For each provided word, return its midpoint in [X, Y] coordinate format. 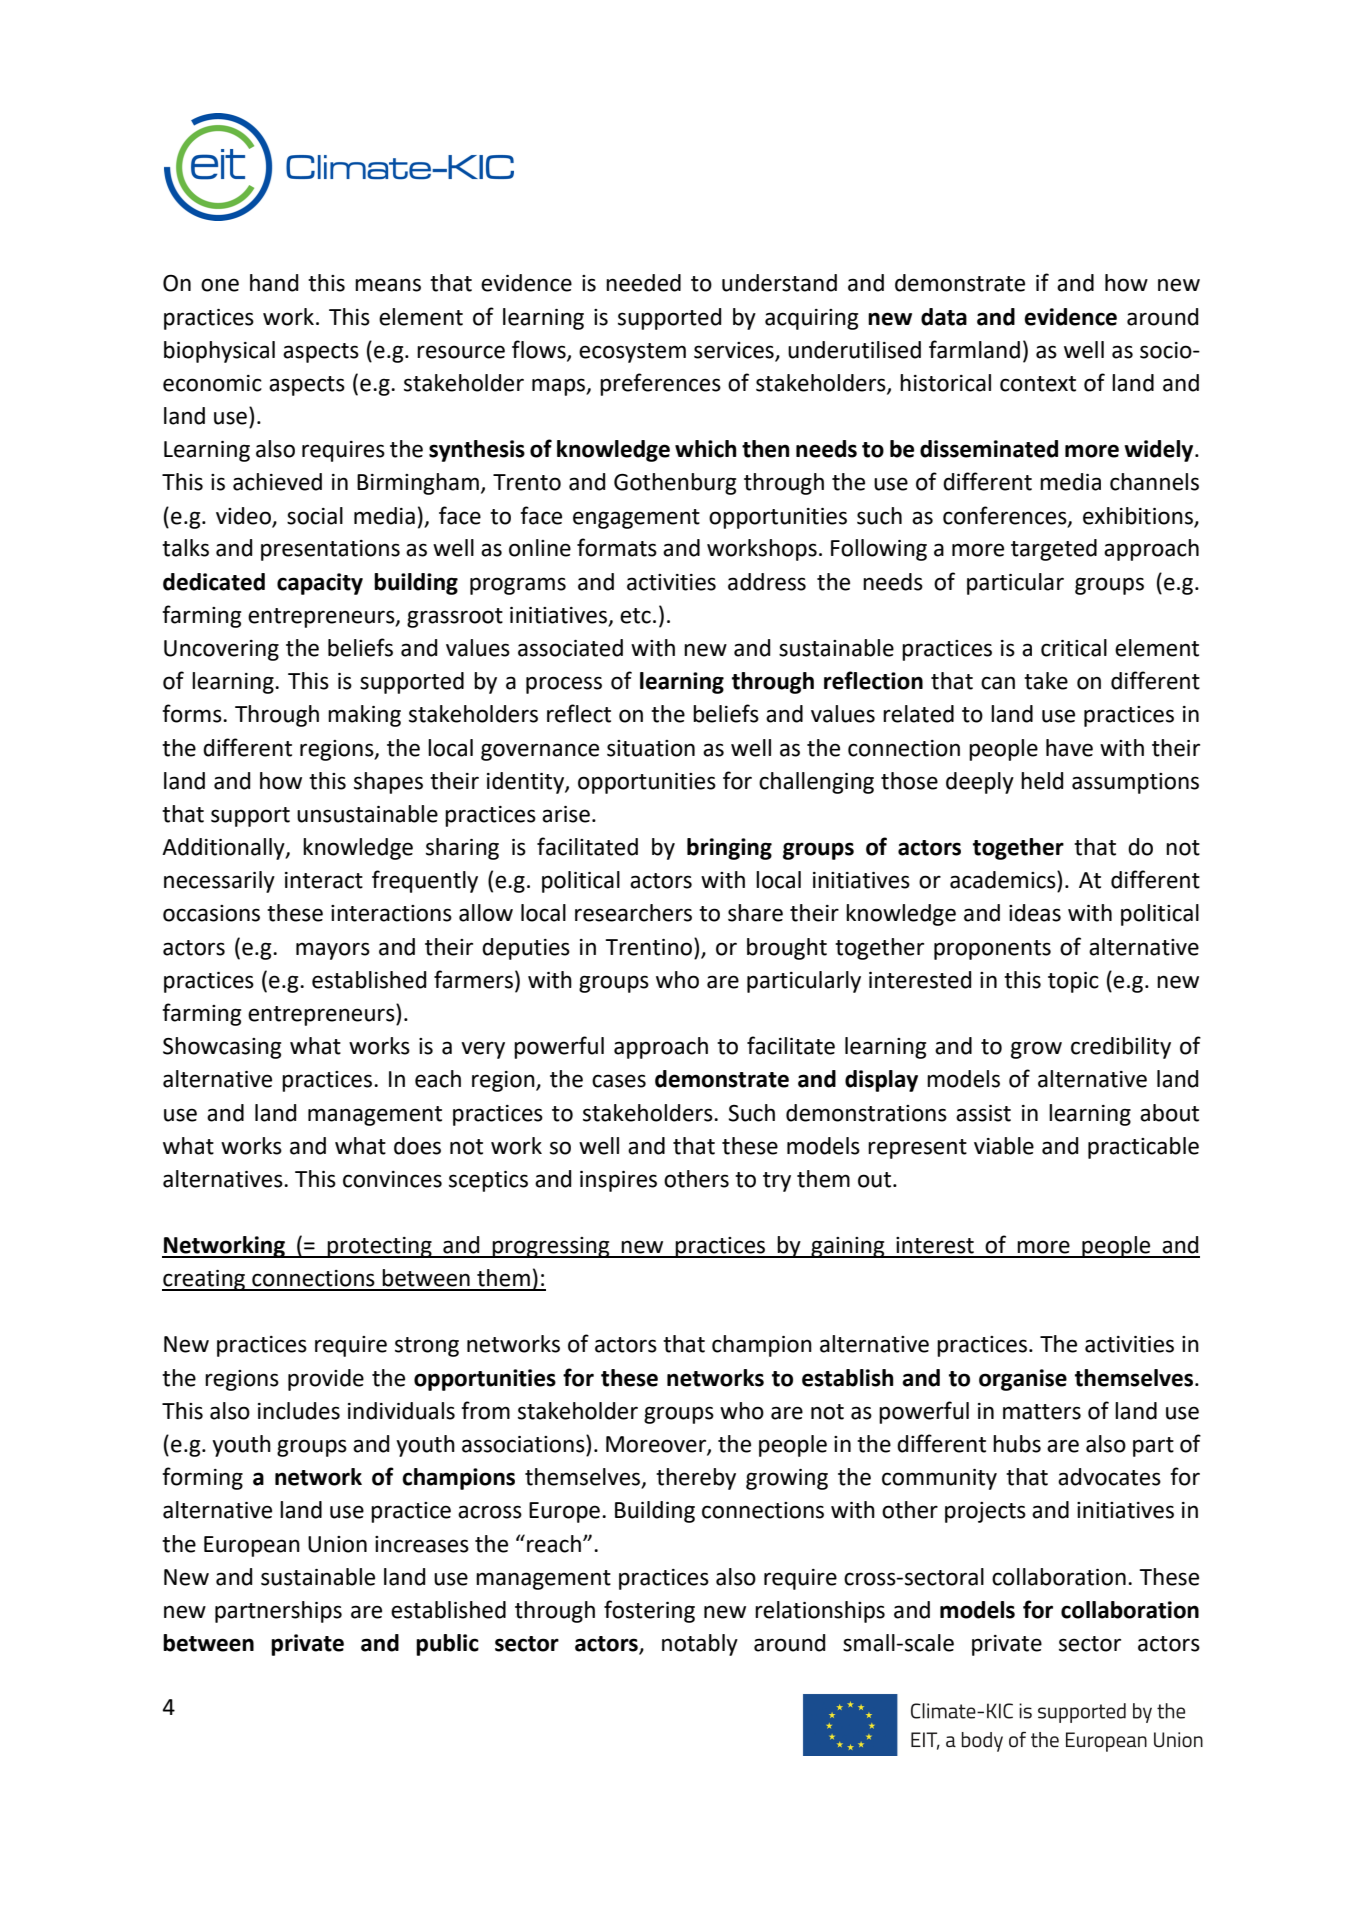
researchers [633, 913]
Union [337, 1544]
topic [1073, 982]
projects [985, 1512]
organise [1023, 1380]
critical [1074, 648]
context [1038, 384]
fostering [649, 1611]
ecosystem [632, 353]
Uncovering [221, 650]
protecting [379, 1247]
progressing [551, 1247]
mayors [333, 951]
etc [635, 616]
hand [274, 283]
